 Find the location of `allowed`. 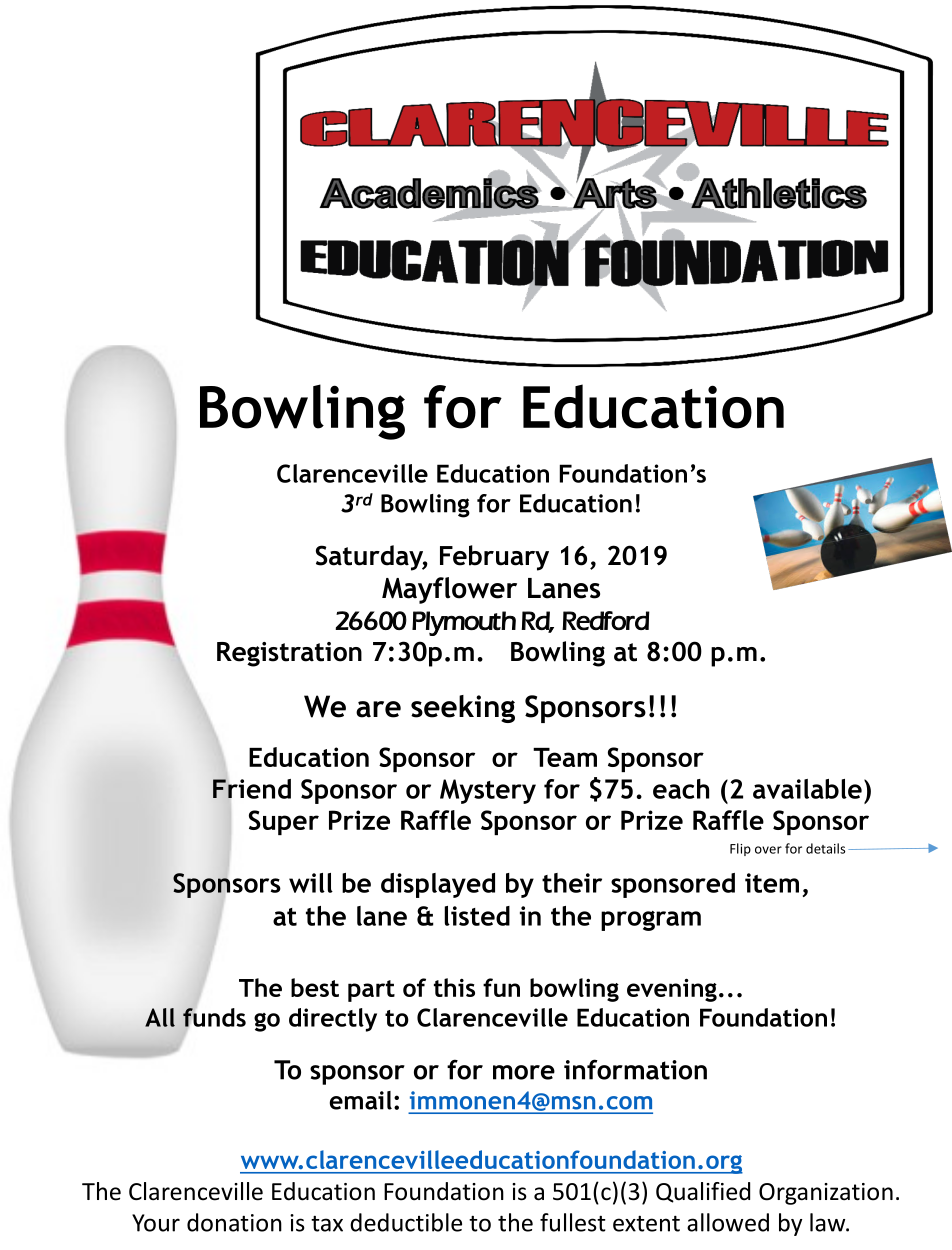

allowed is located at coordinates (728, 1222).
